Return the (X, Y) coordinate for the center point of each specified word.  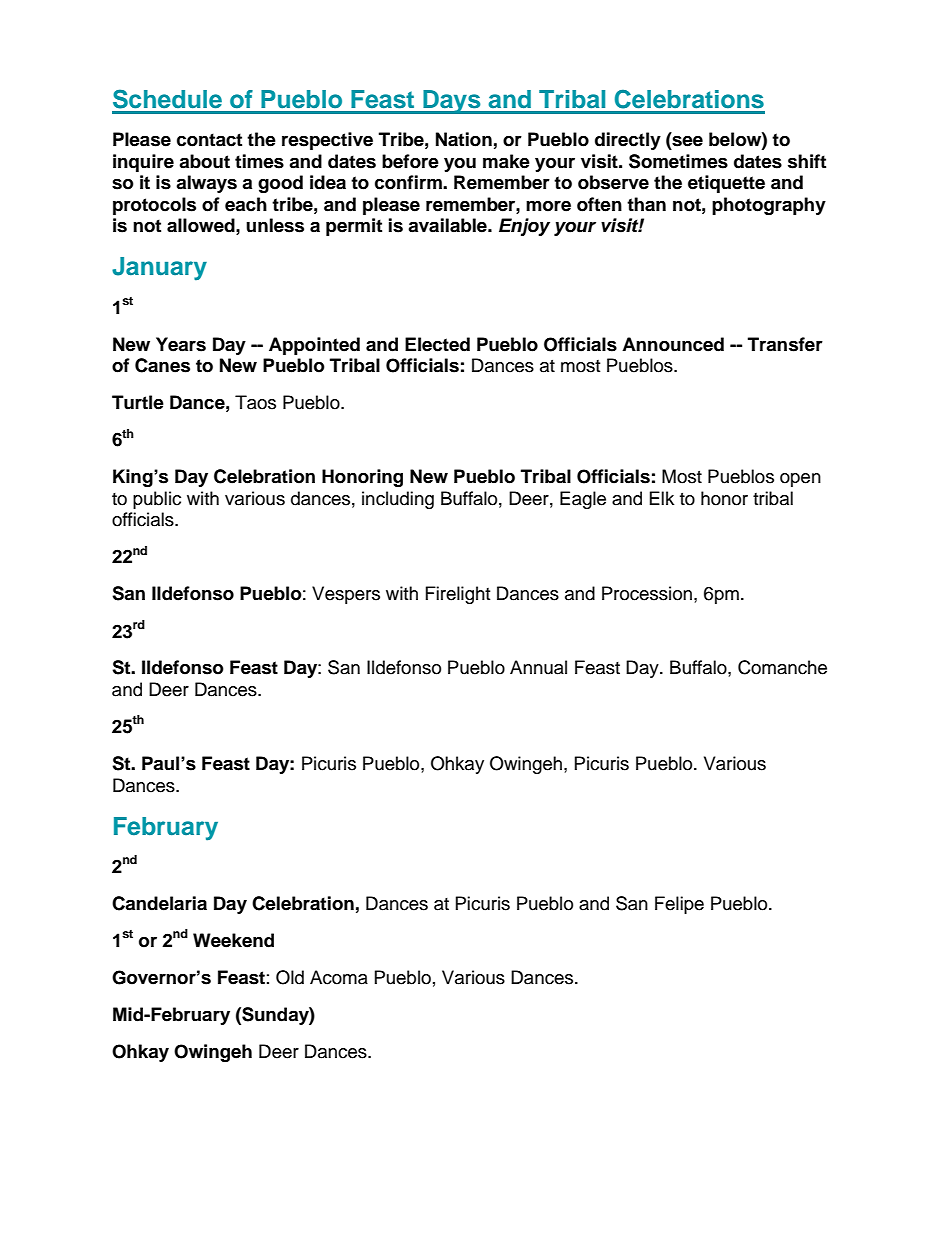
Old (290, 977)
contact (209, 140)
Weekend (233, 940)
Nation (464, 139)
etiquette (726, 184)
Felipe (679, 905)
